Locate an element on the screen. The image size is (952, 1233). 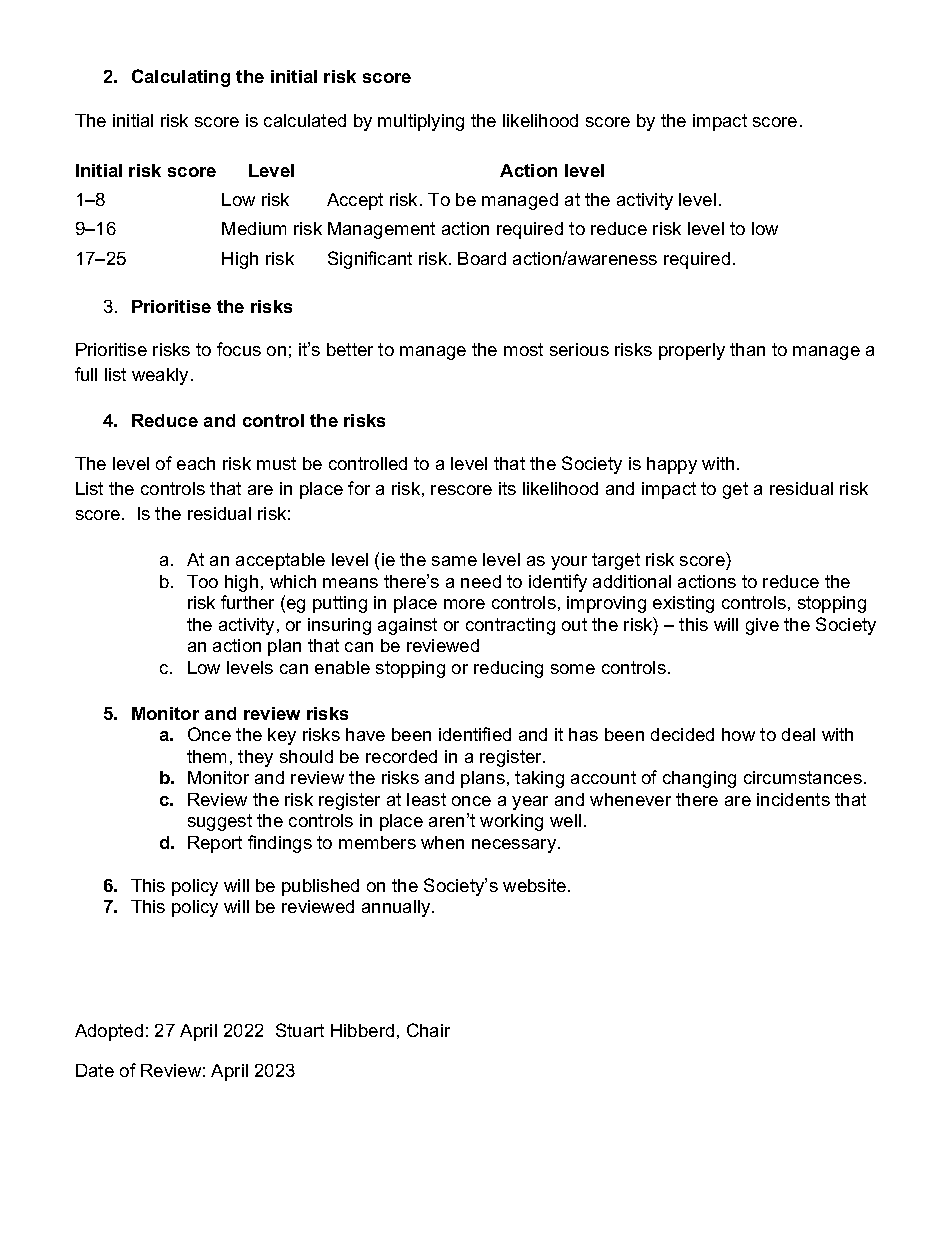
existing is located at coordinates (683, 604).
